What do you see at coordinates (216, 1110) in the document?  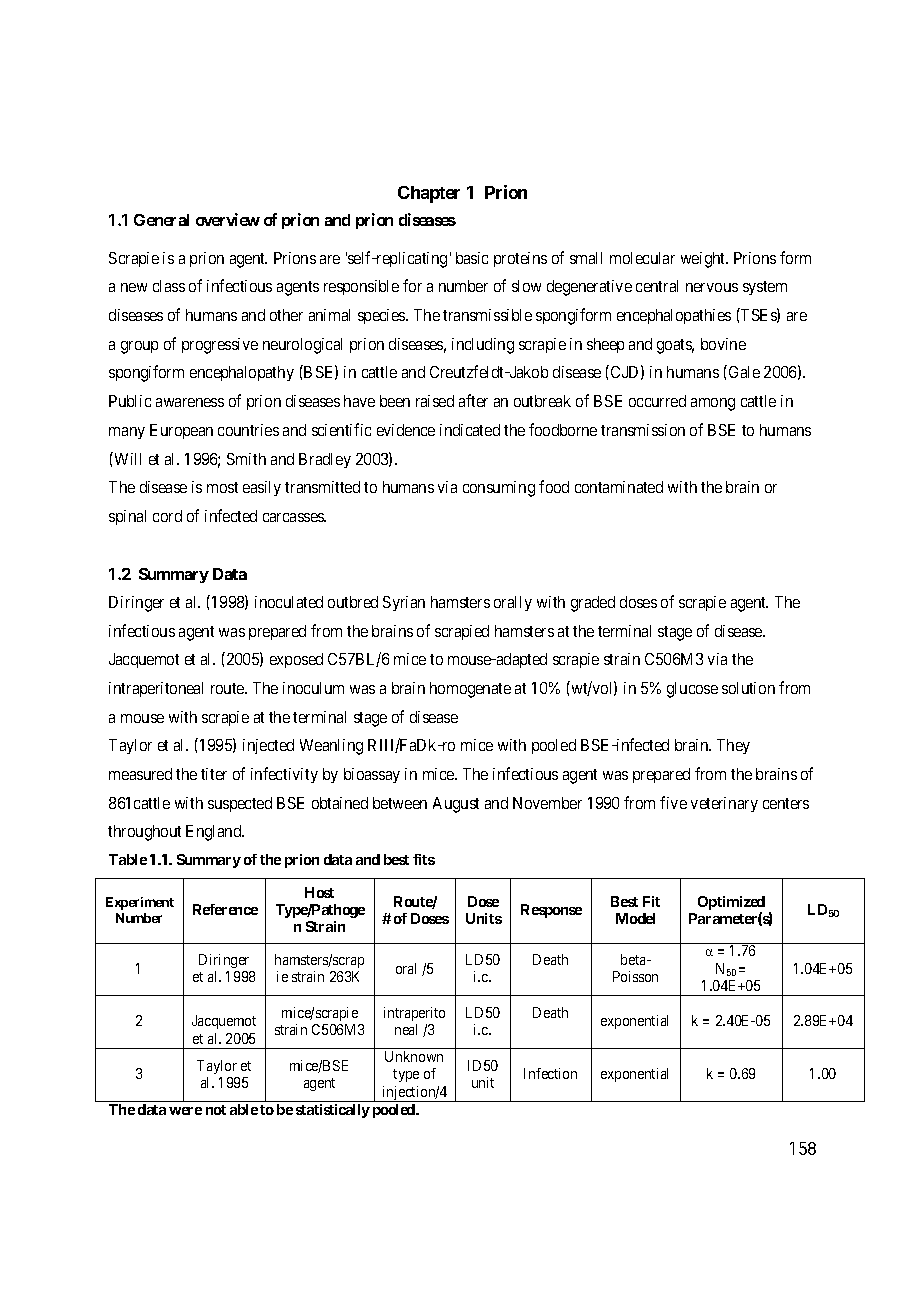 I see `not` at bounding box center [216, 1110].
